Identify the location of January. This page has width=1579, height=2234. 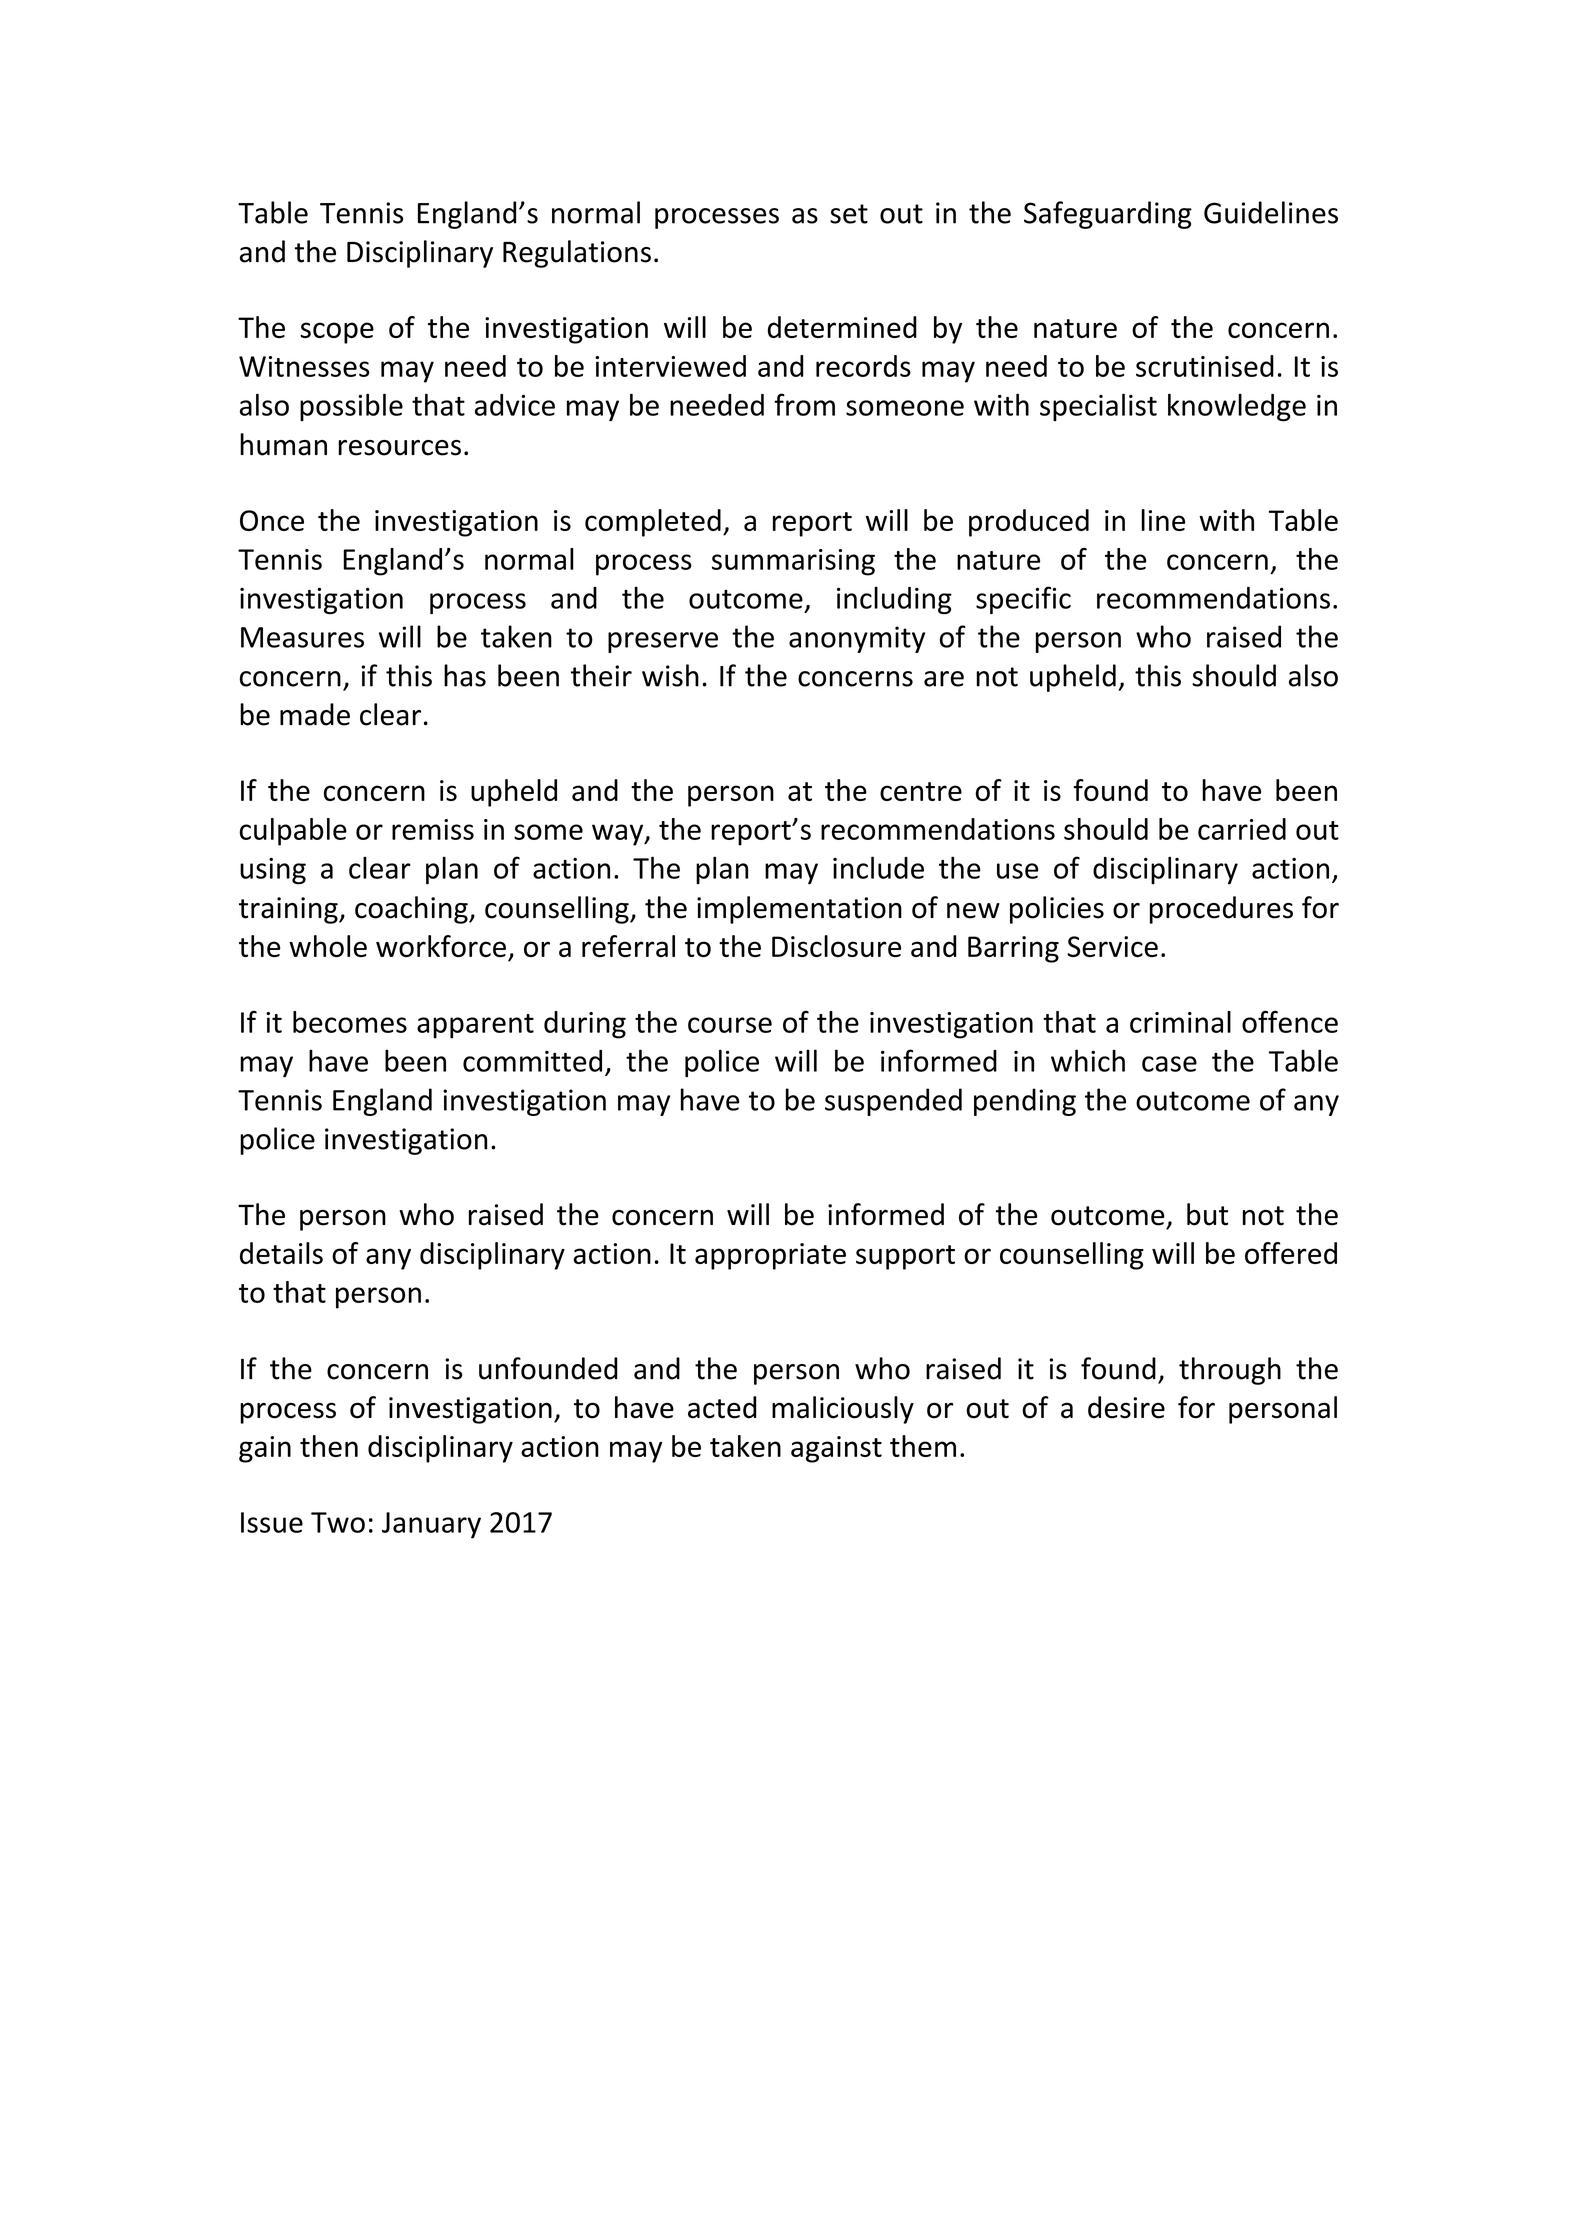
(431, 1525).
